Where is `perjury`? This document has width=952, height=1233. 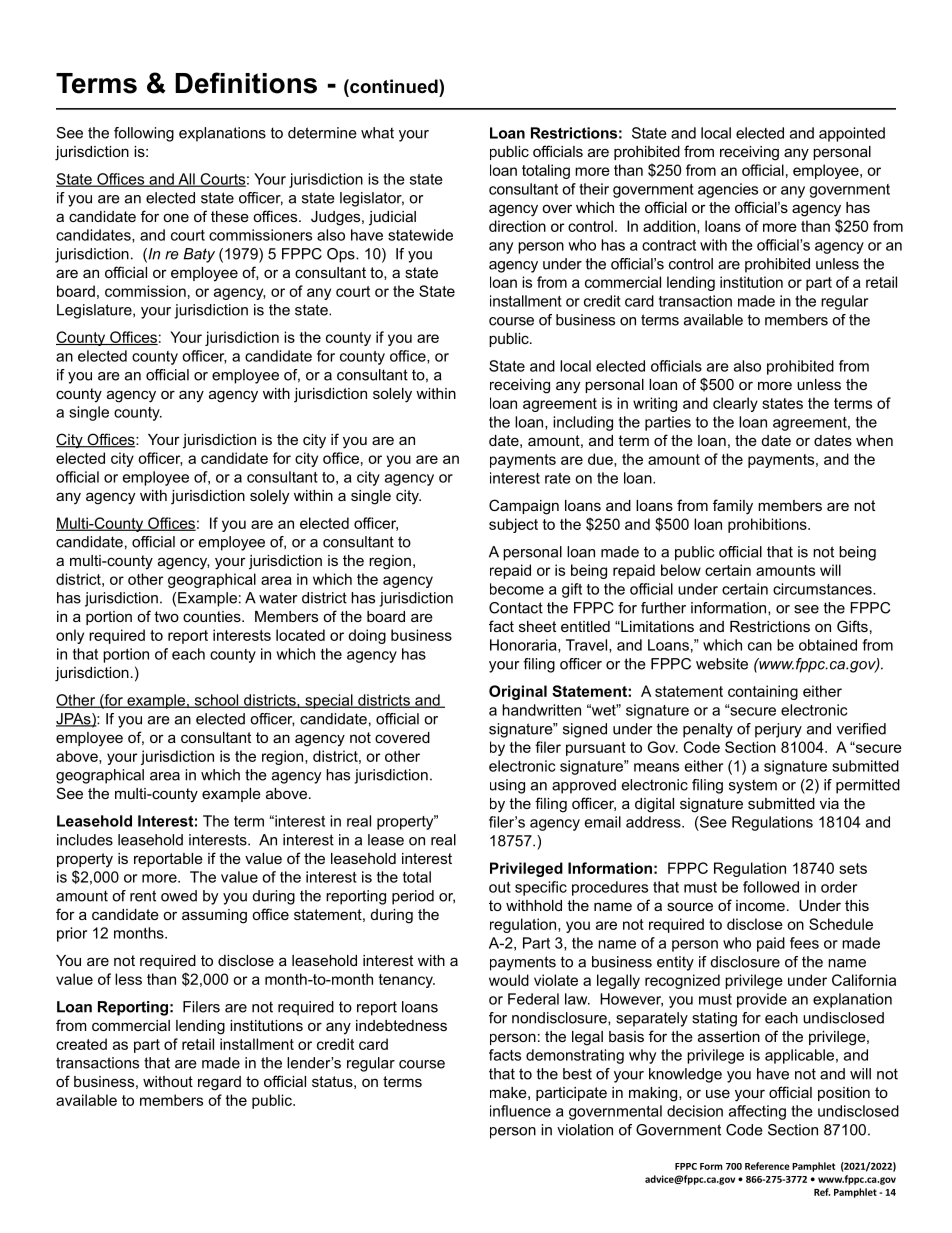 perjury is located at coordinates (778, 730).
